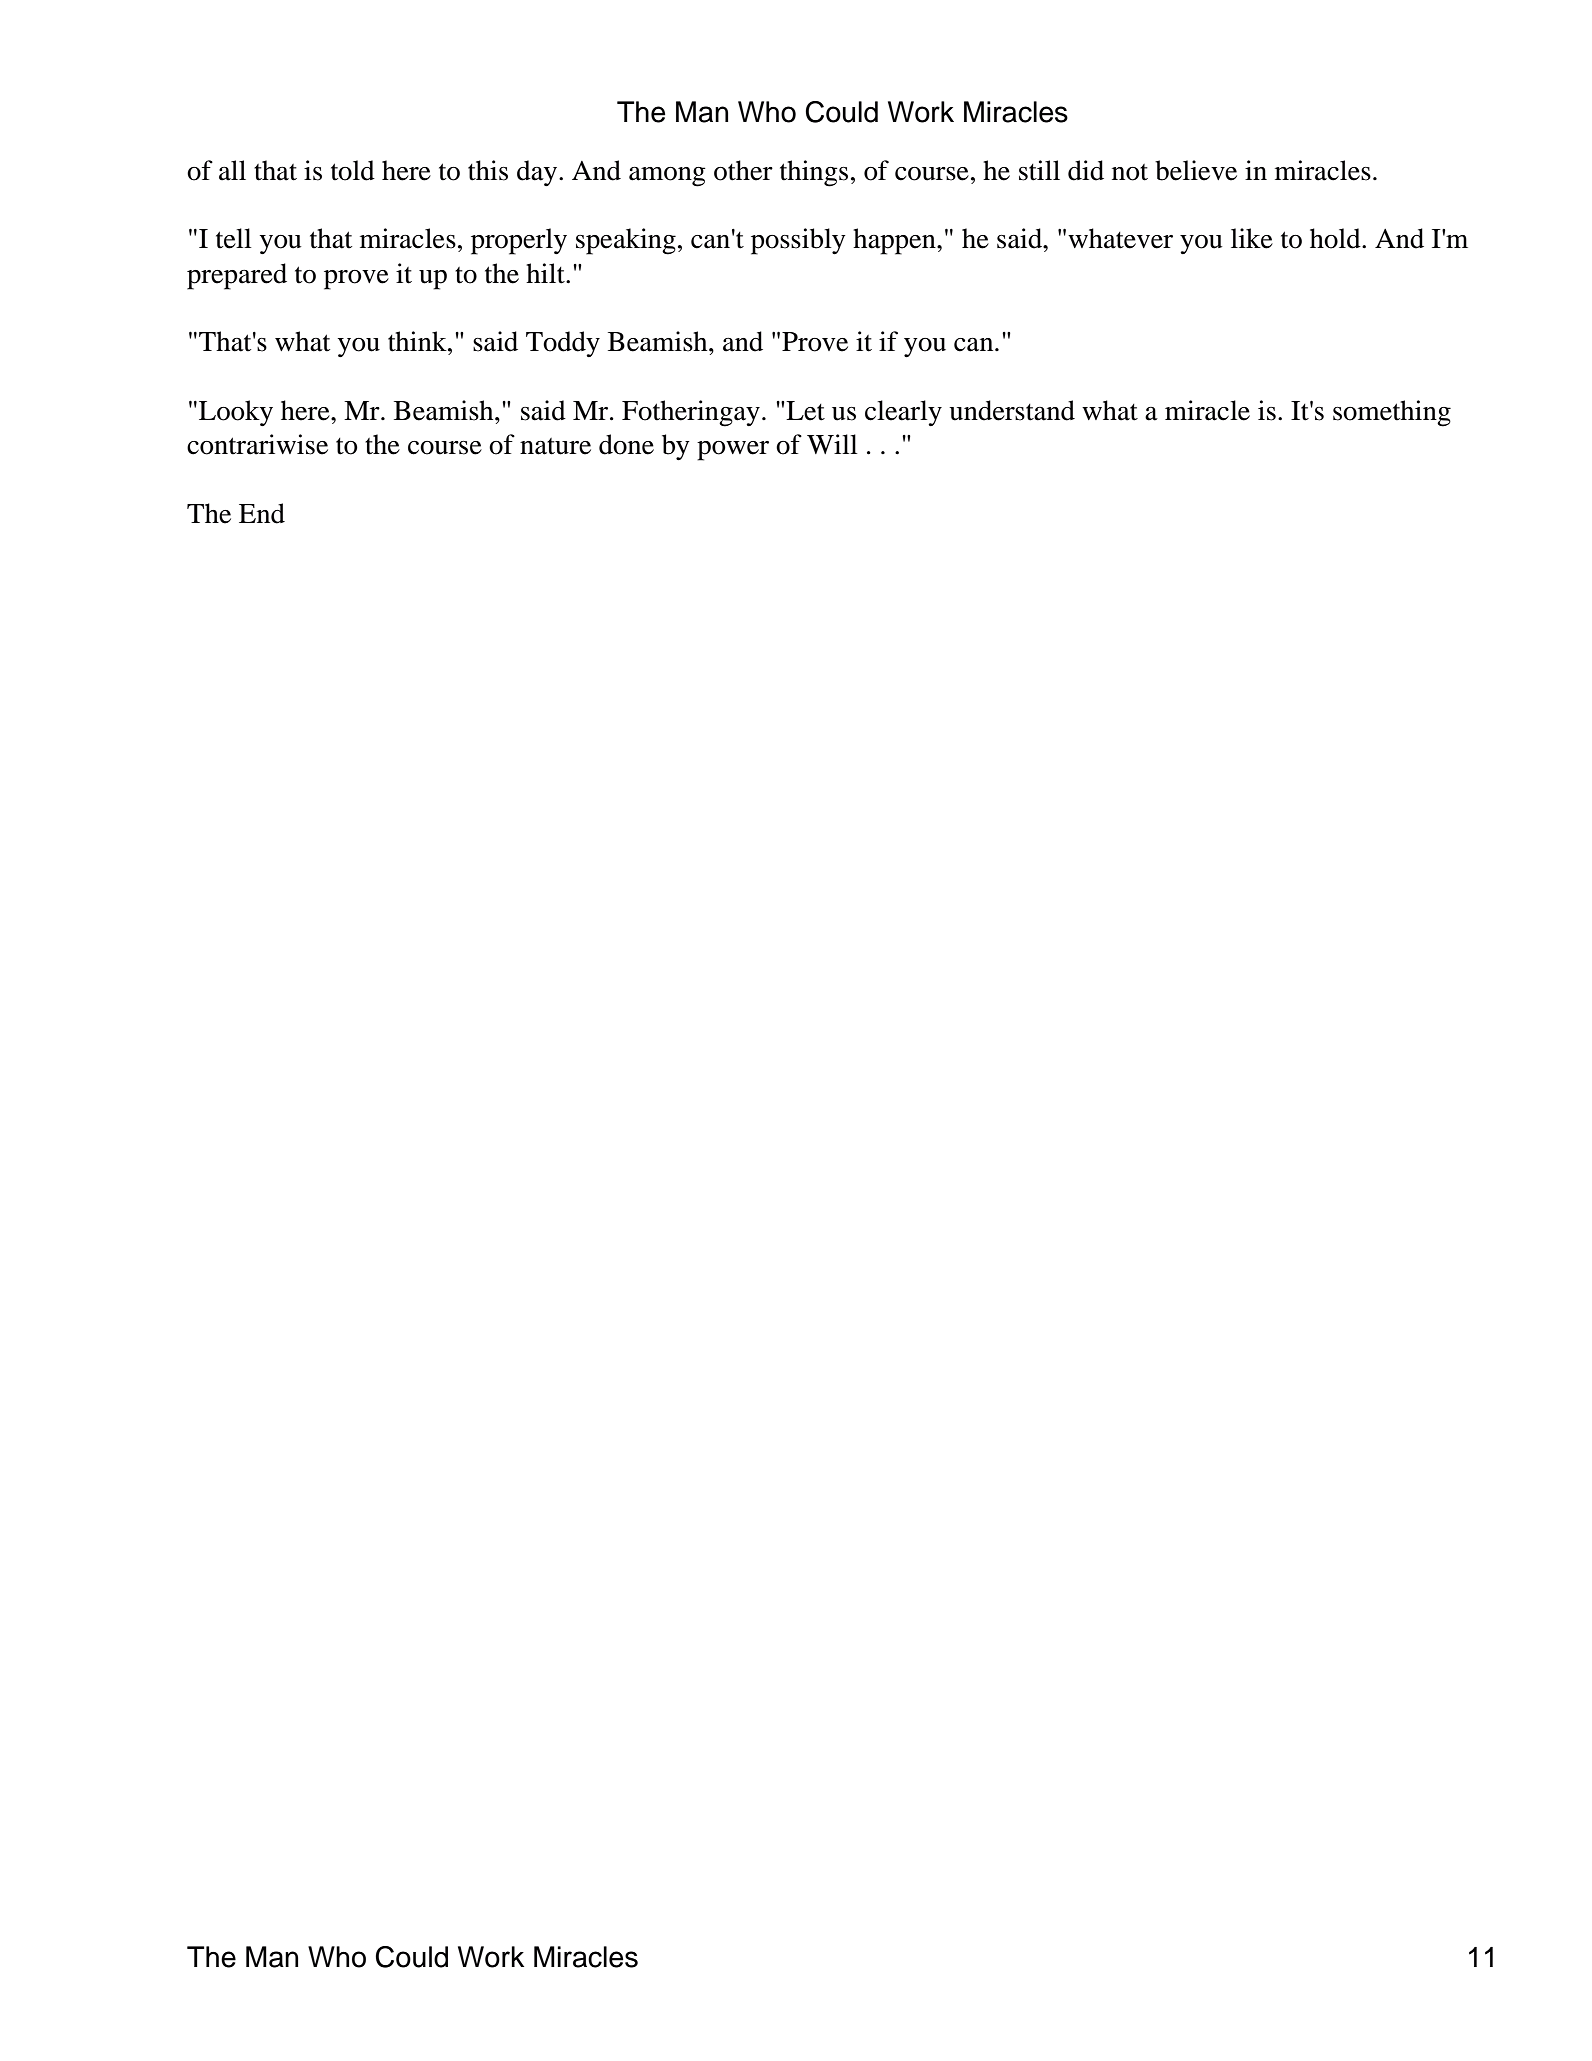 The image size is (1592, 2061). Describe the element at coordinates (546, 273) in the screenshot. I see `hilt` at that location.
